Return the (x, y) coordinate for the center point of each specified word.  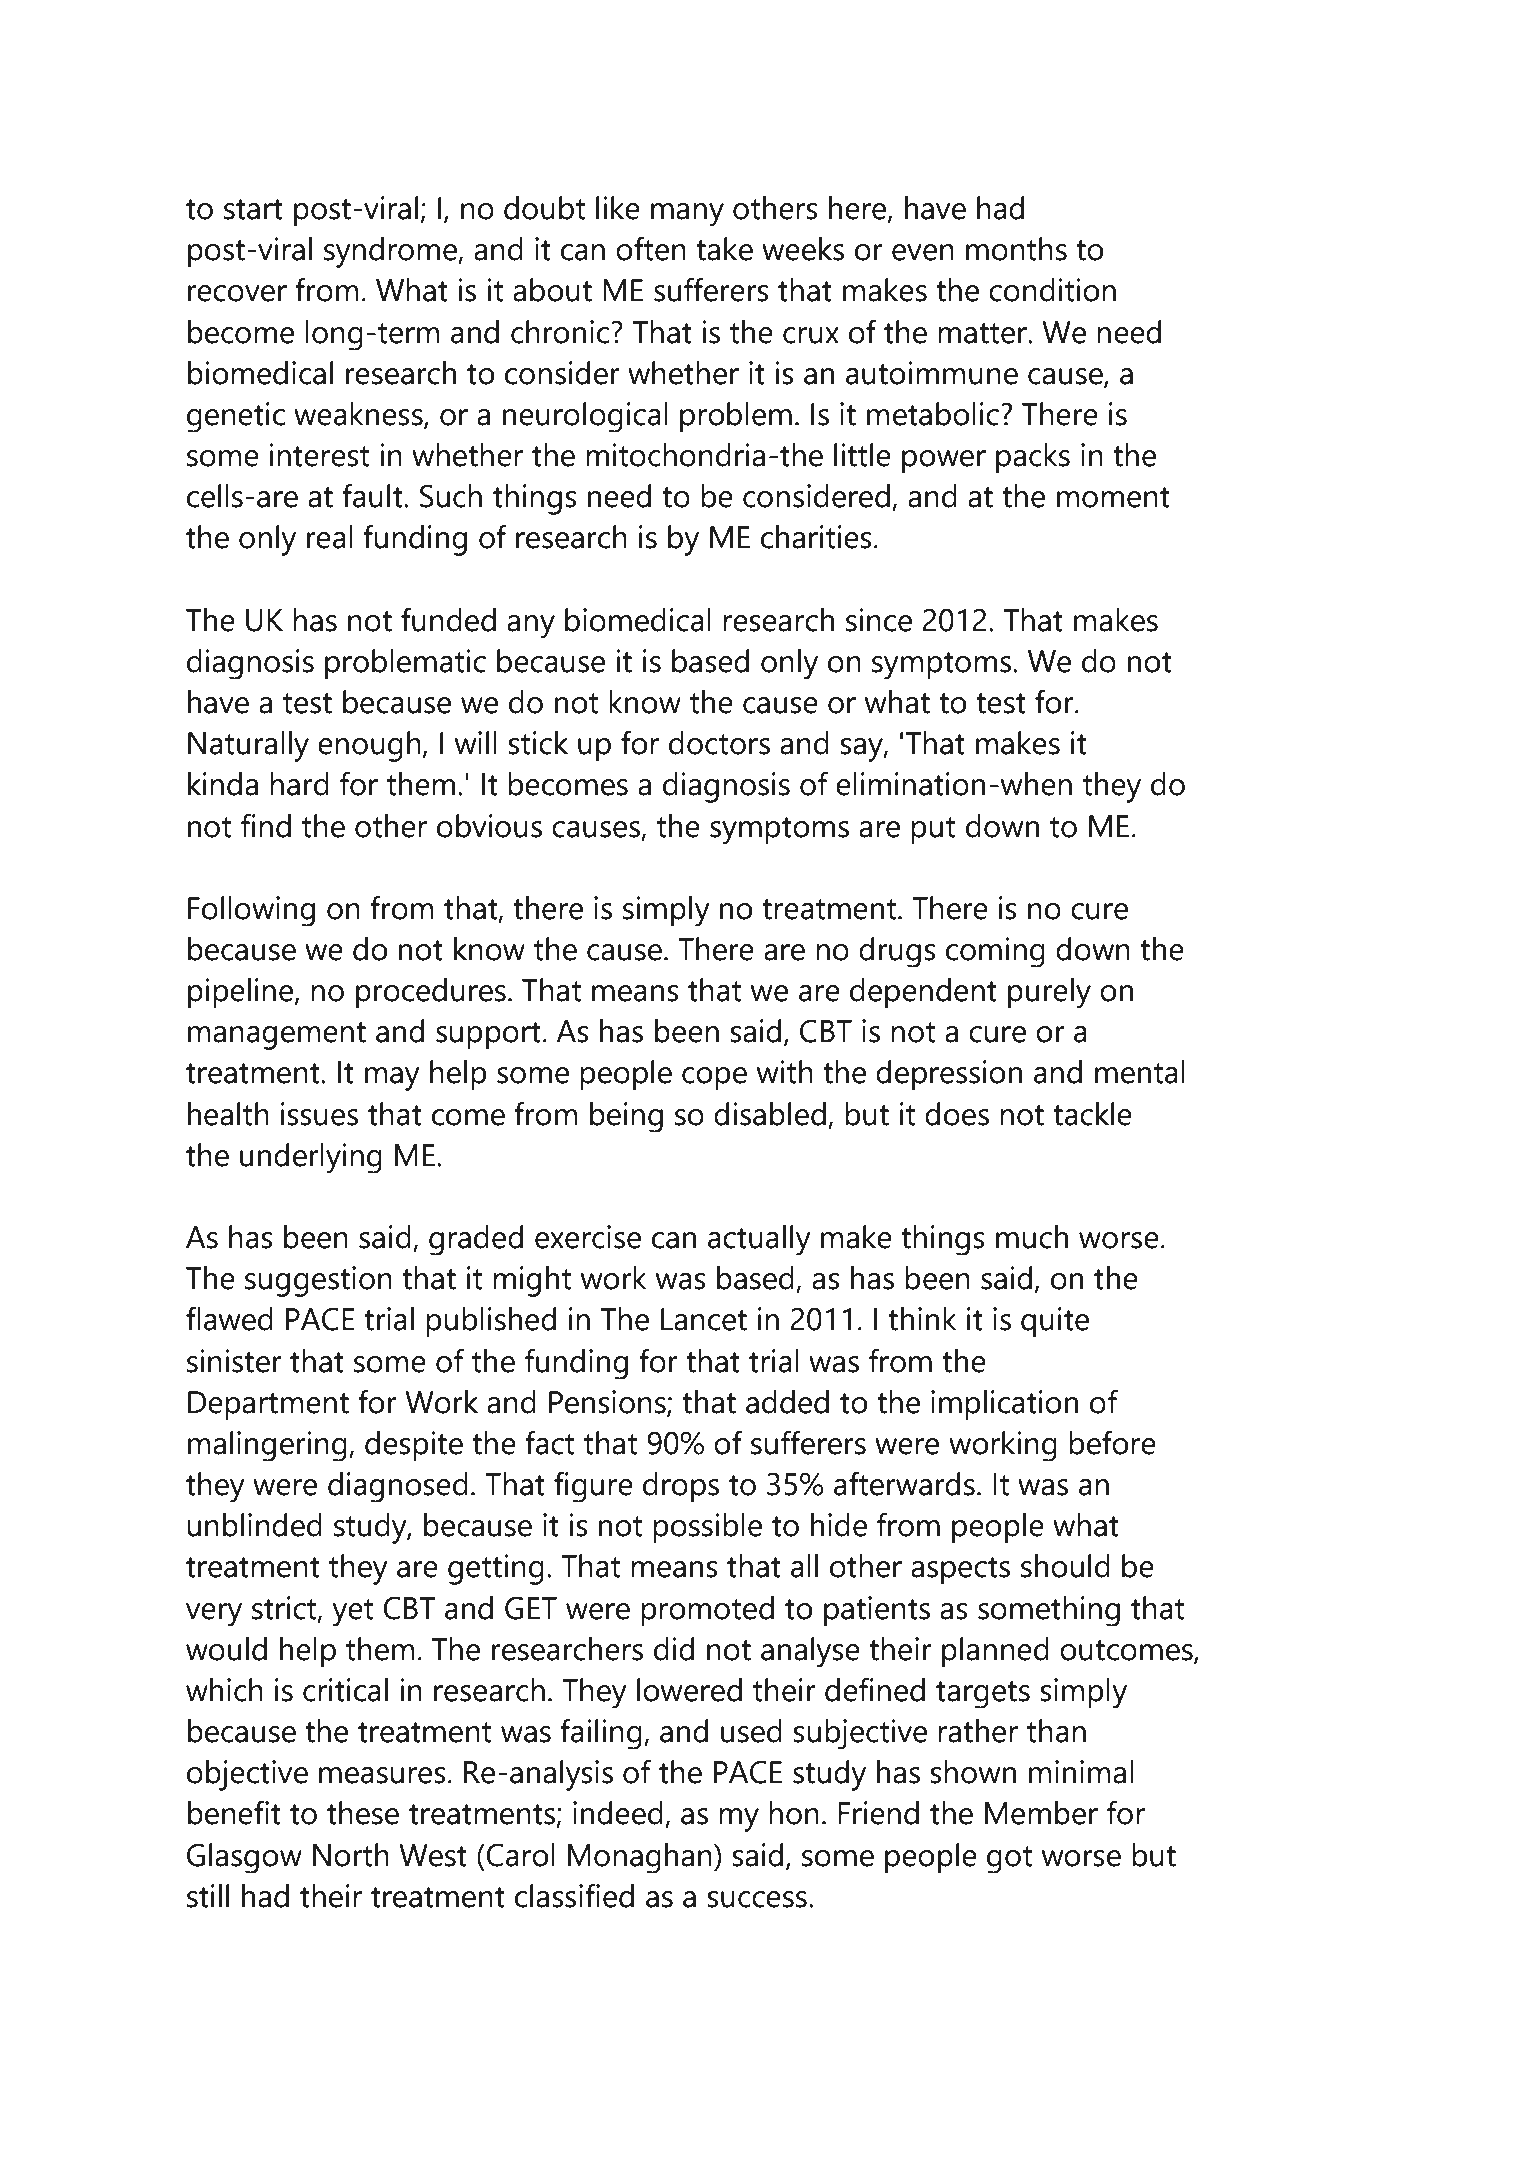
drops (681, 1487)
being (626, 1117)
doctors (719, 743)
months (1016, 249)
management (277, 1036)
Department (268, 1405)
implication (1004, 1405)
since (879, 620)
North (351, 1855)
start (253, 209)
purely (1049, 993)
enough (369, 746)
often (651, 248)
